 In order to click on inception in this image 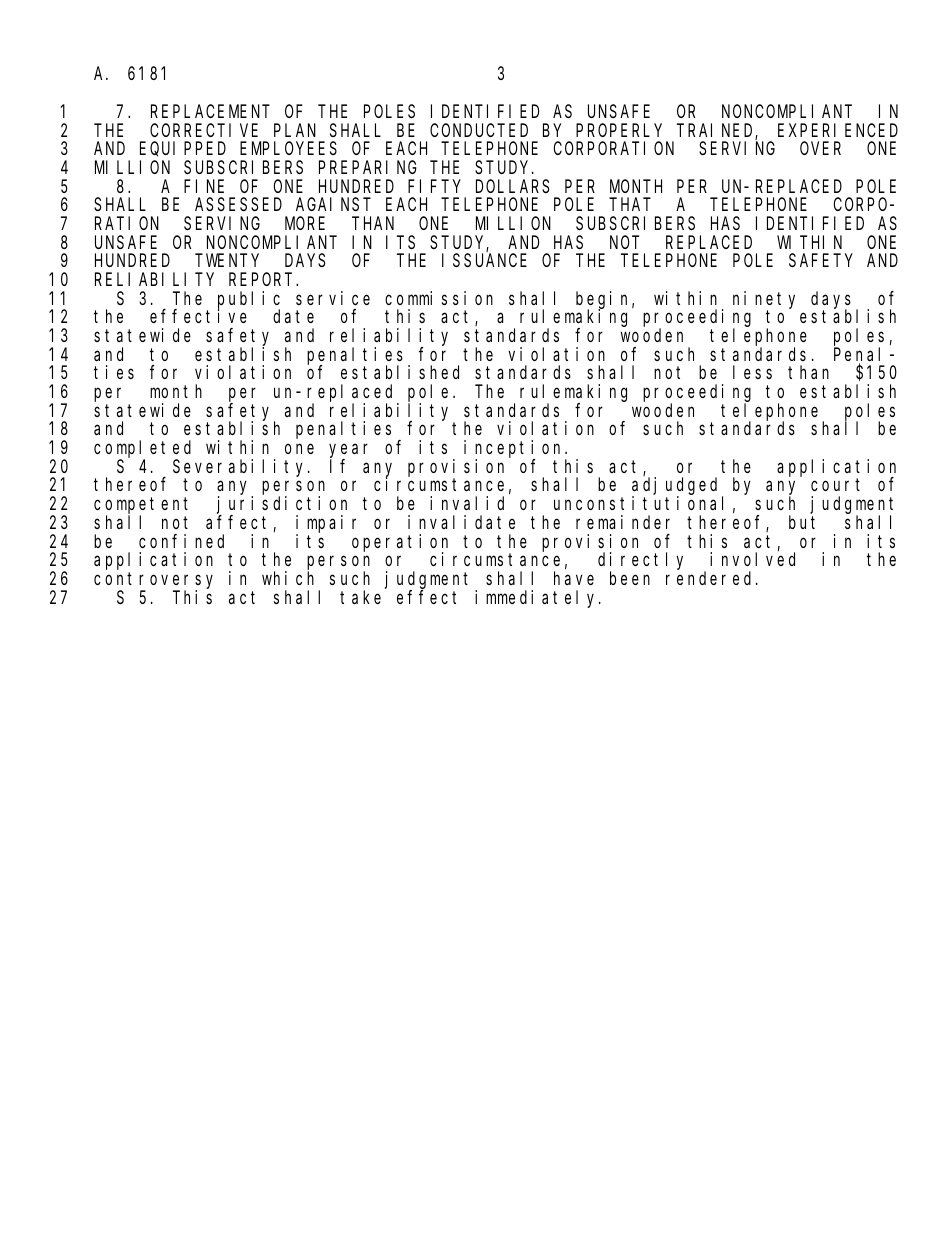, I will do `click(515, 450)`.
